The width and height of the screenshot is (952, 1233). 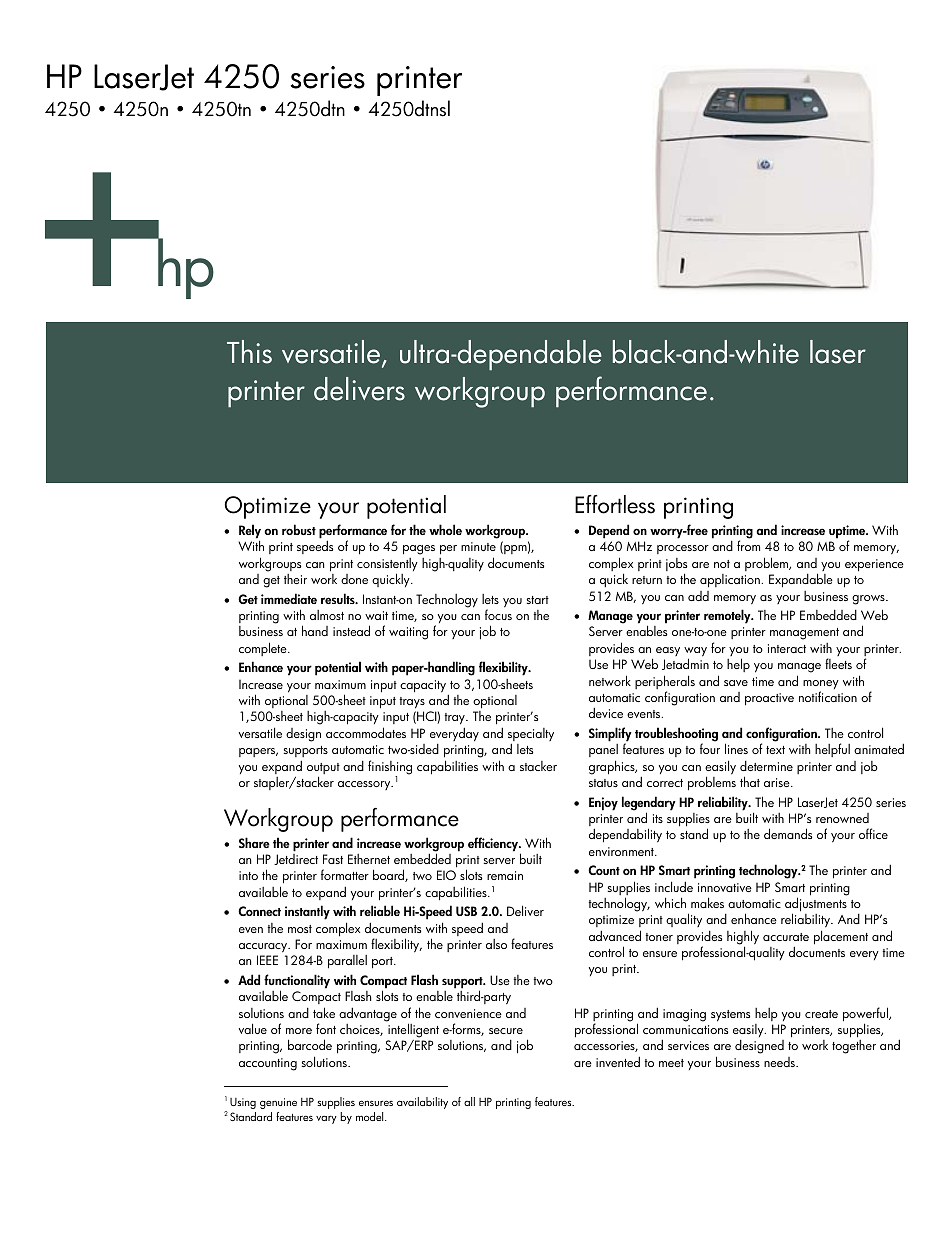 I want to click on their, so click(x=295, y=579).
